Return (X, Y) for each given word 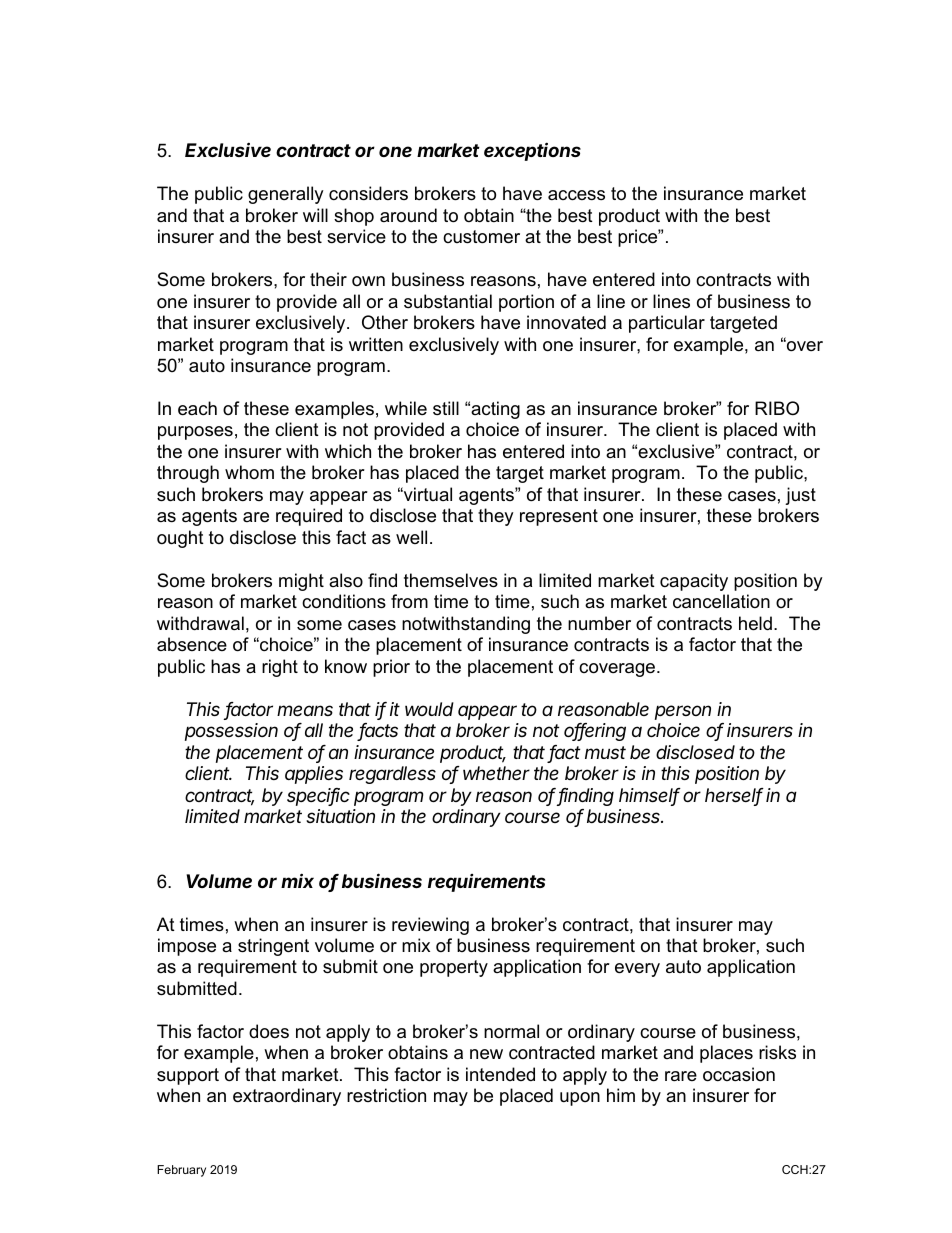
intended (500, 1074)
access (576, 195)
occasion (739, 1074)
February (181, 1171)
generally (286, 195)
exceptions (532, 151)
